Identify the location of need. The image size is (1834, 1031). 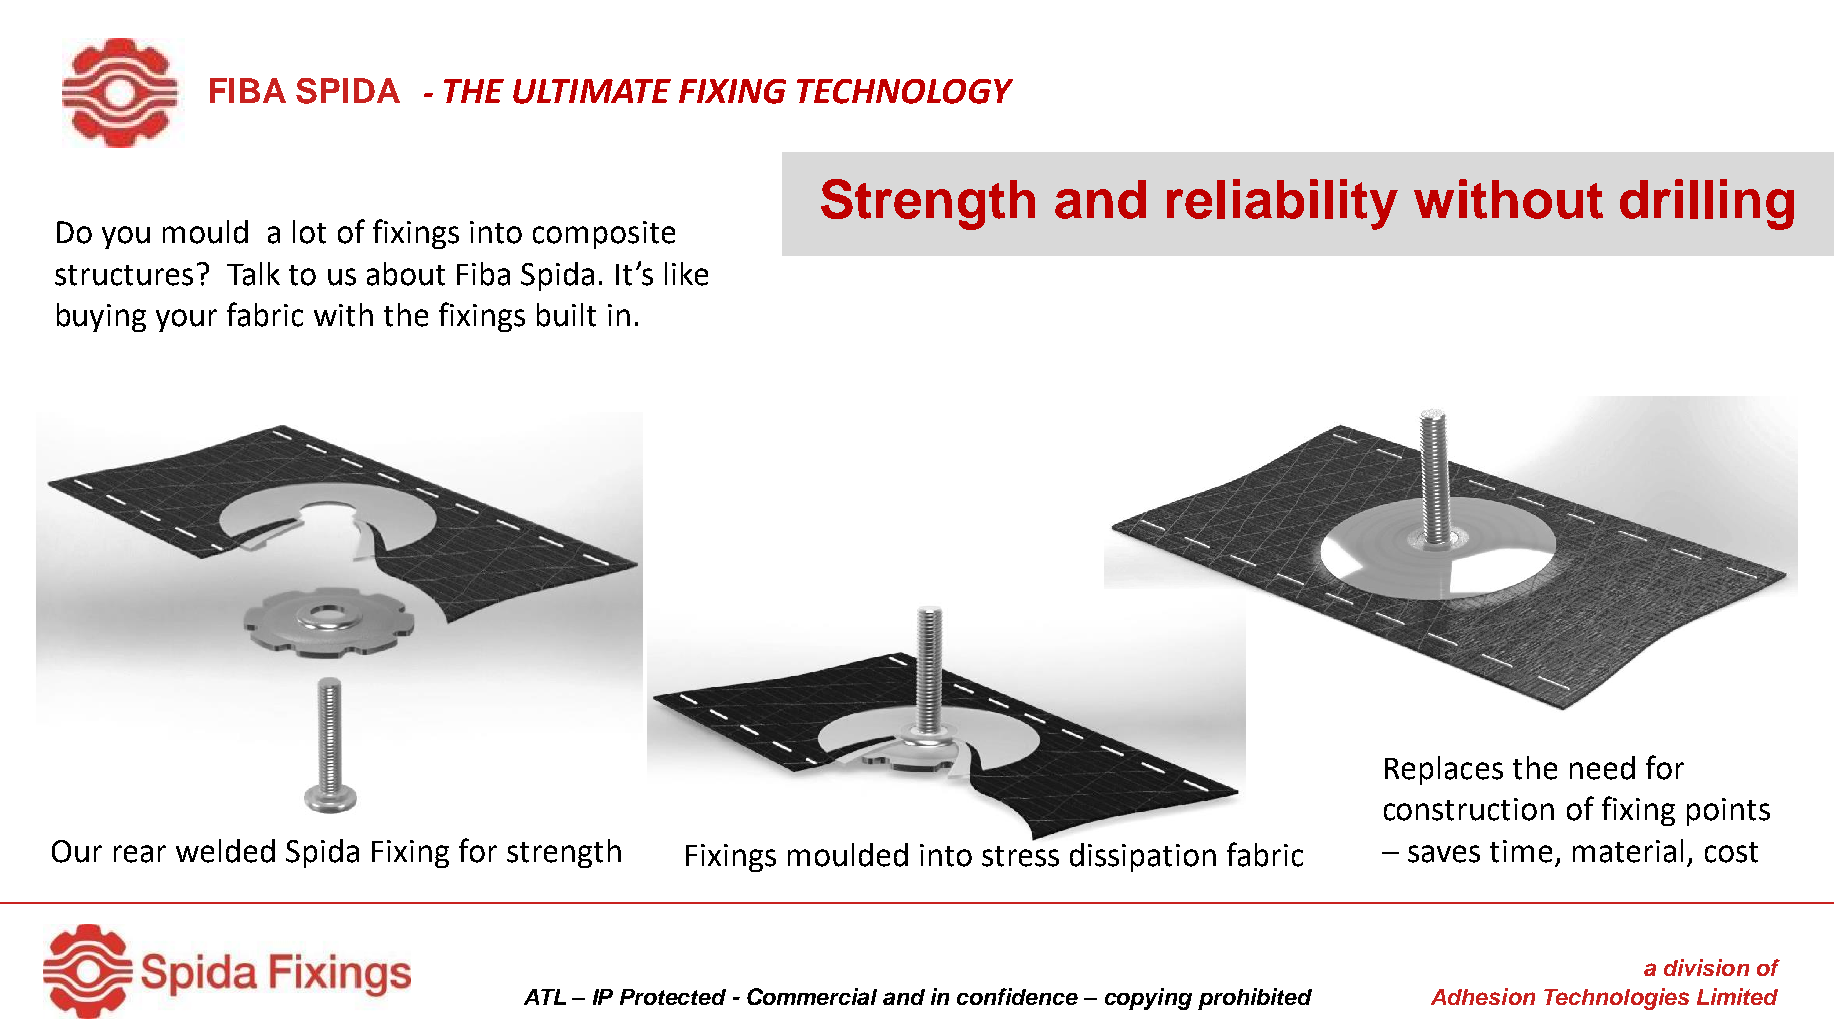
(1602, 768).
